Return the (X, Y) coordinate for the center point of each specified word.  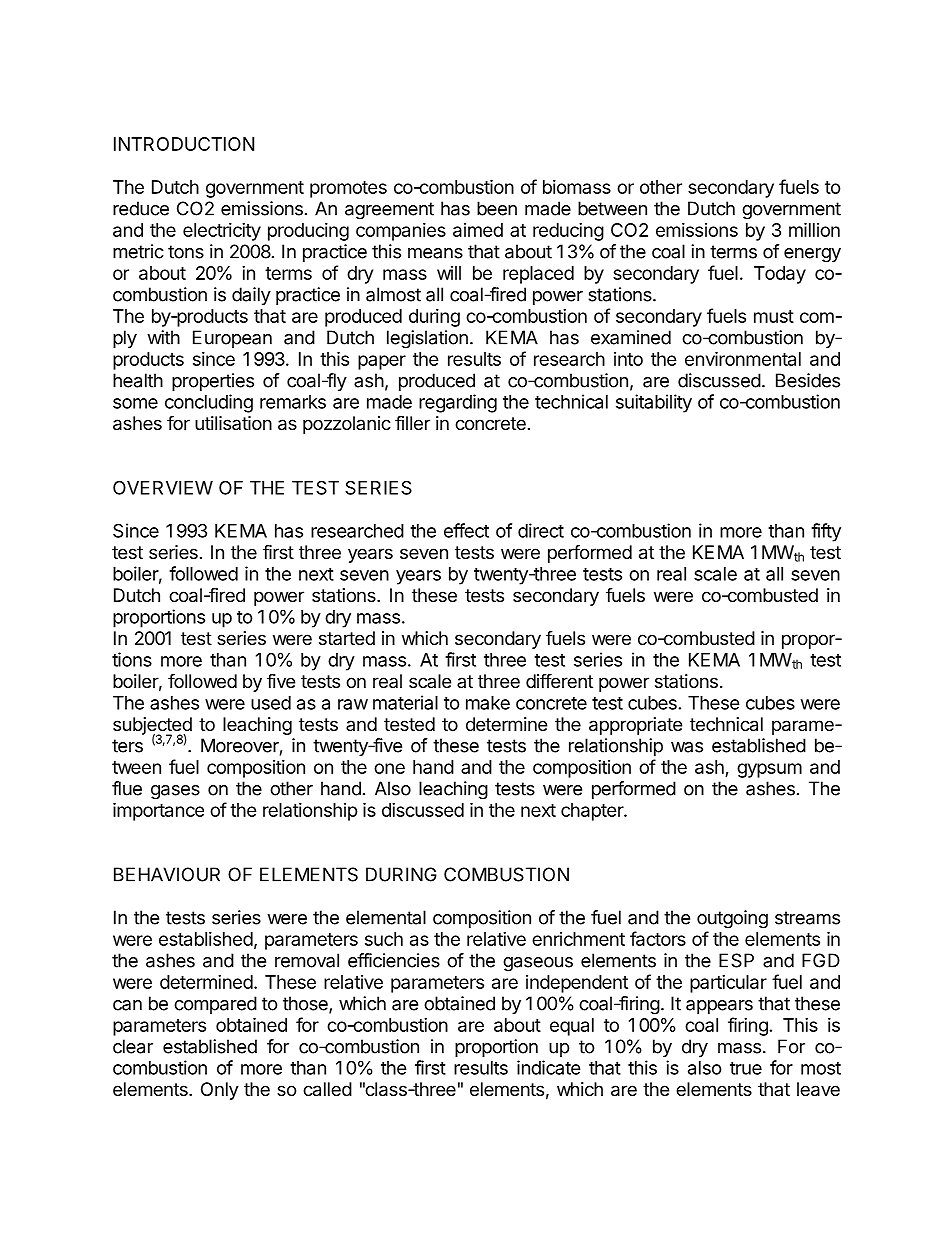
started (347, 638)
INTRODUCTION (184, 144)
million (814, 229)
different (559, 680)
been (497, 208)
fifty (826, 532)
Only (220, 1091)
